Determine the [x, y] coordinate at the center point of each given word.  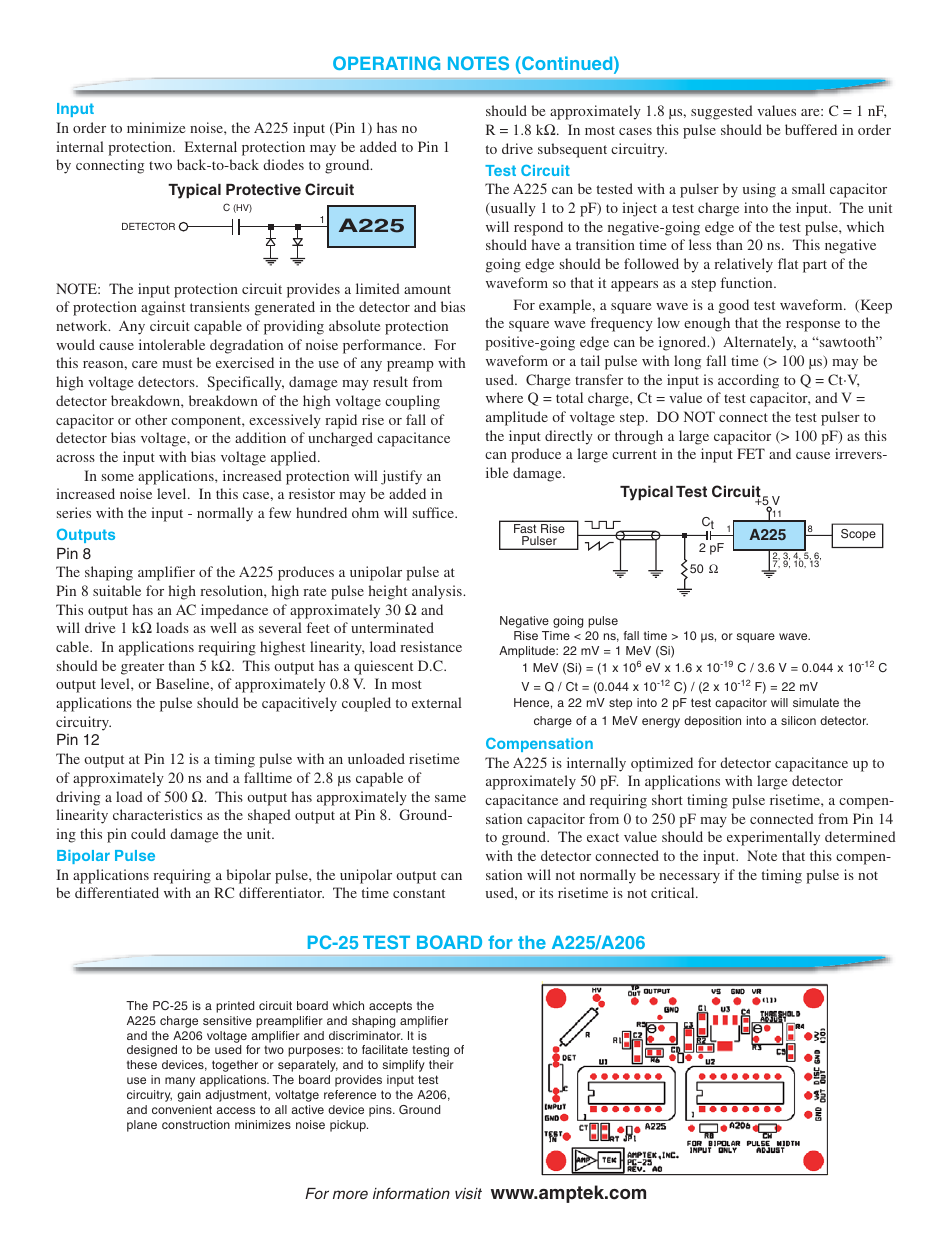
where [504, 397]
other [151, 419]
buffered [811, 129]
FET [751, 453]
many [180, 1082]
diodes [283, 164]
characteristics [157, 814]
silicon [798, 720]
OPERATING [386, 63]
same [450, 798]
